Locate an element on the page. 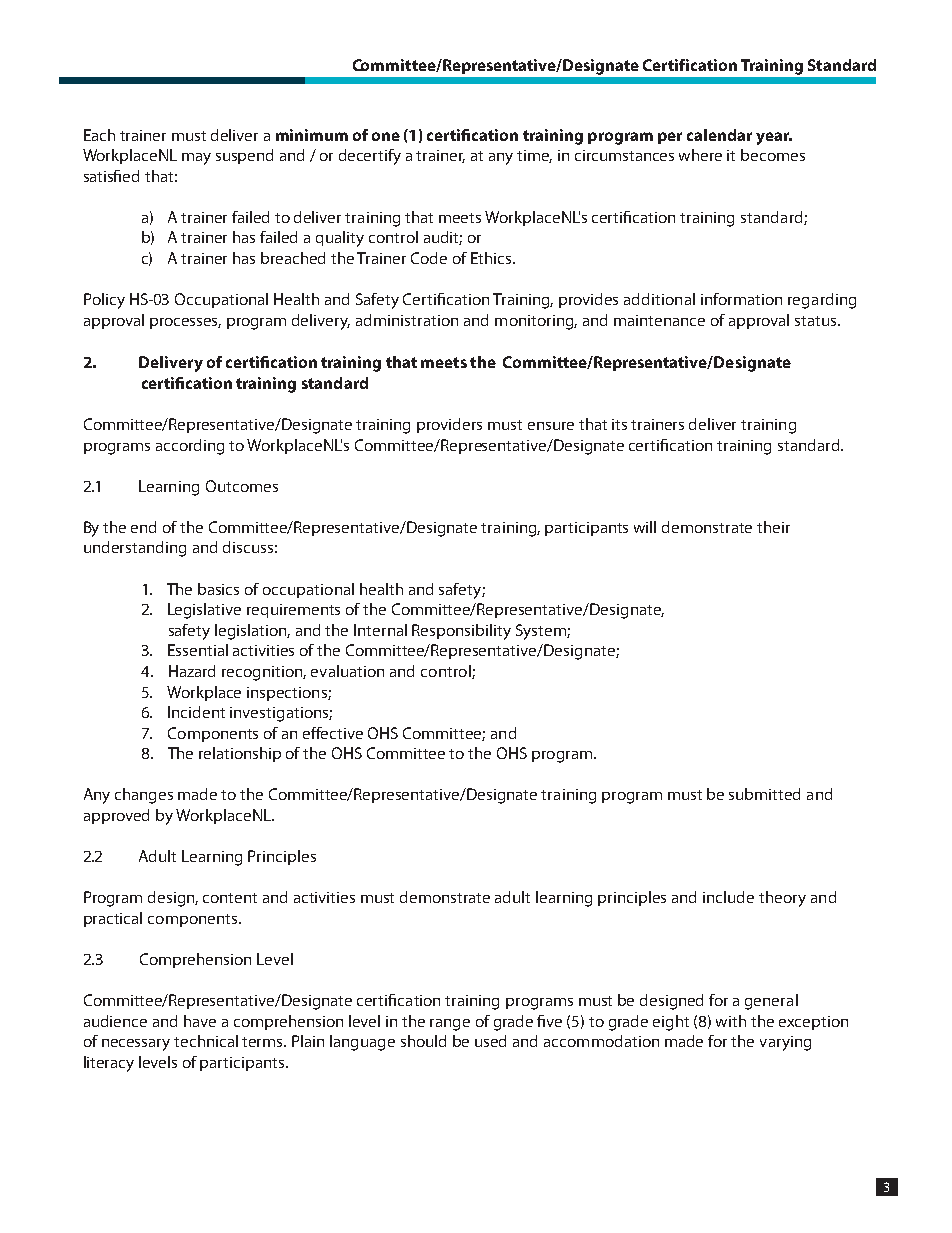 Image resolution: width=952 pixels, height=1233 pixels. their is located at coordinates (773, 527).
